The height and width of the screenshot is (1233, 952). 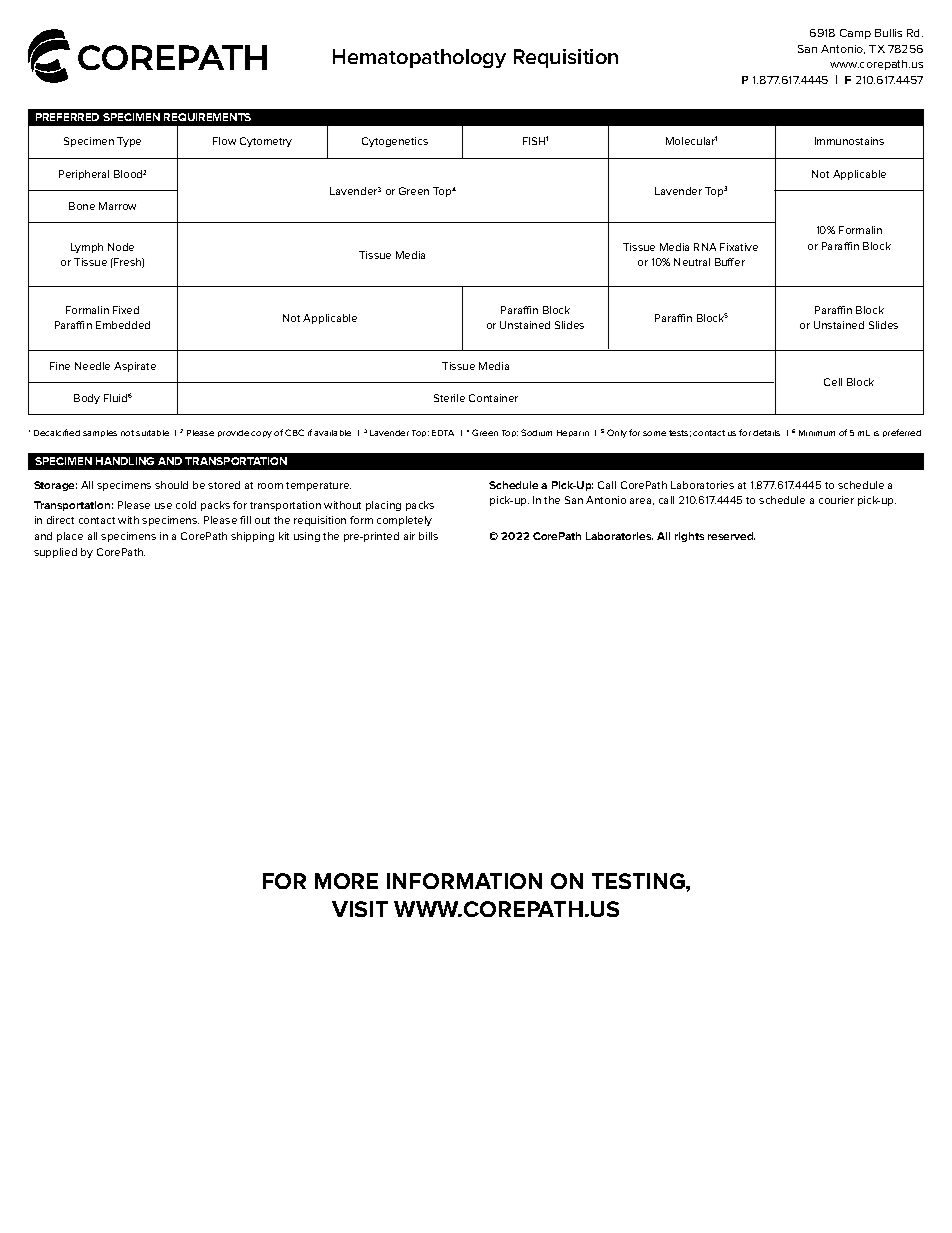 I want to click on Camp, so click(x=855, y=34).
